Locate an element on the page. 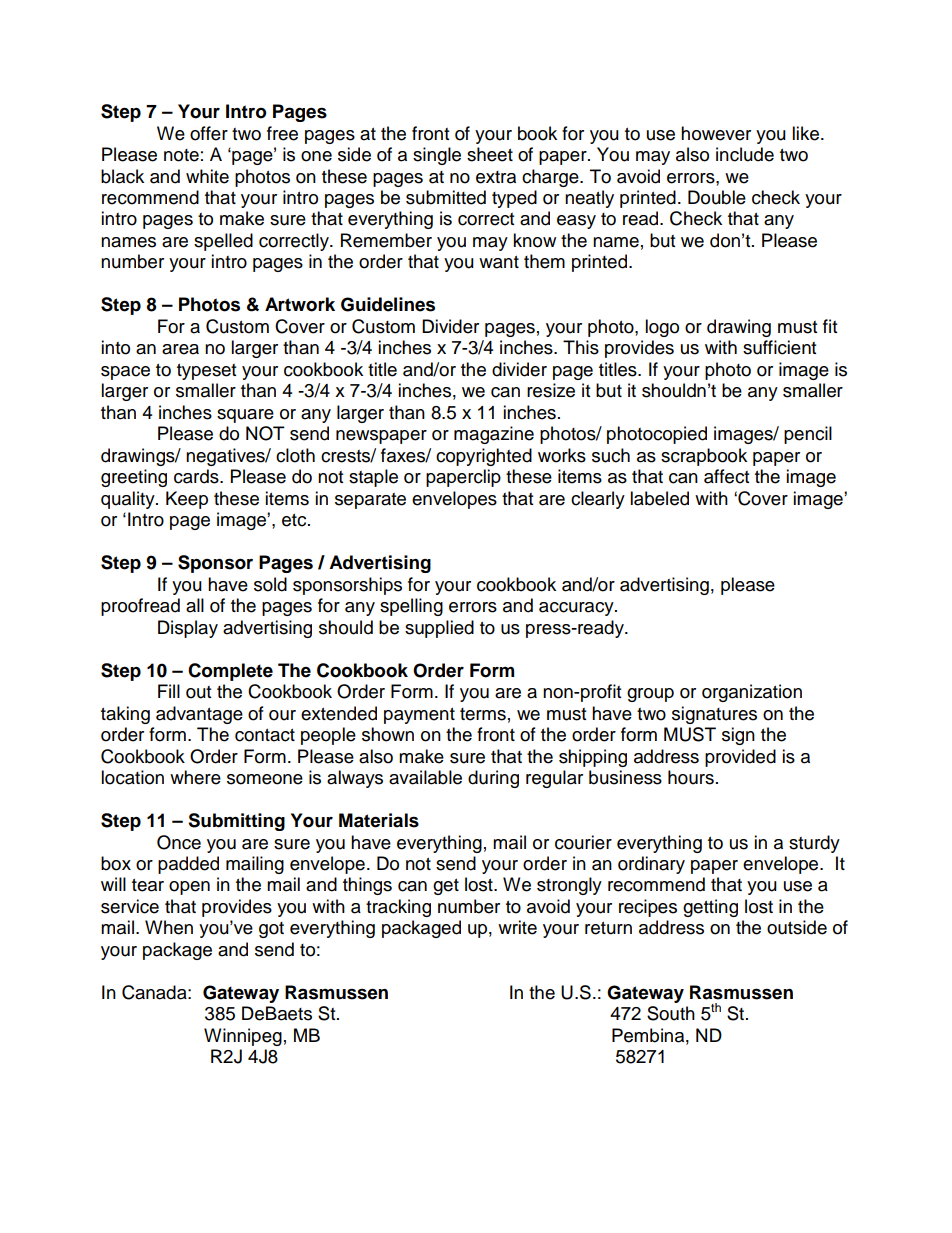  during is located at coordinates (493, 779).
